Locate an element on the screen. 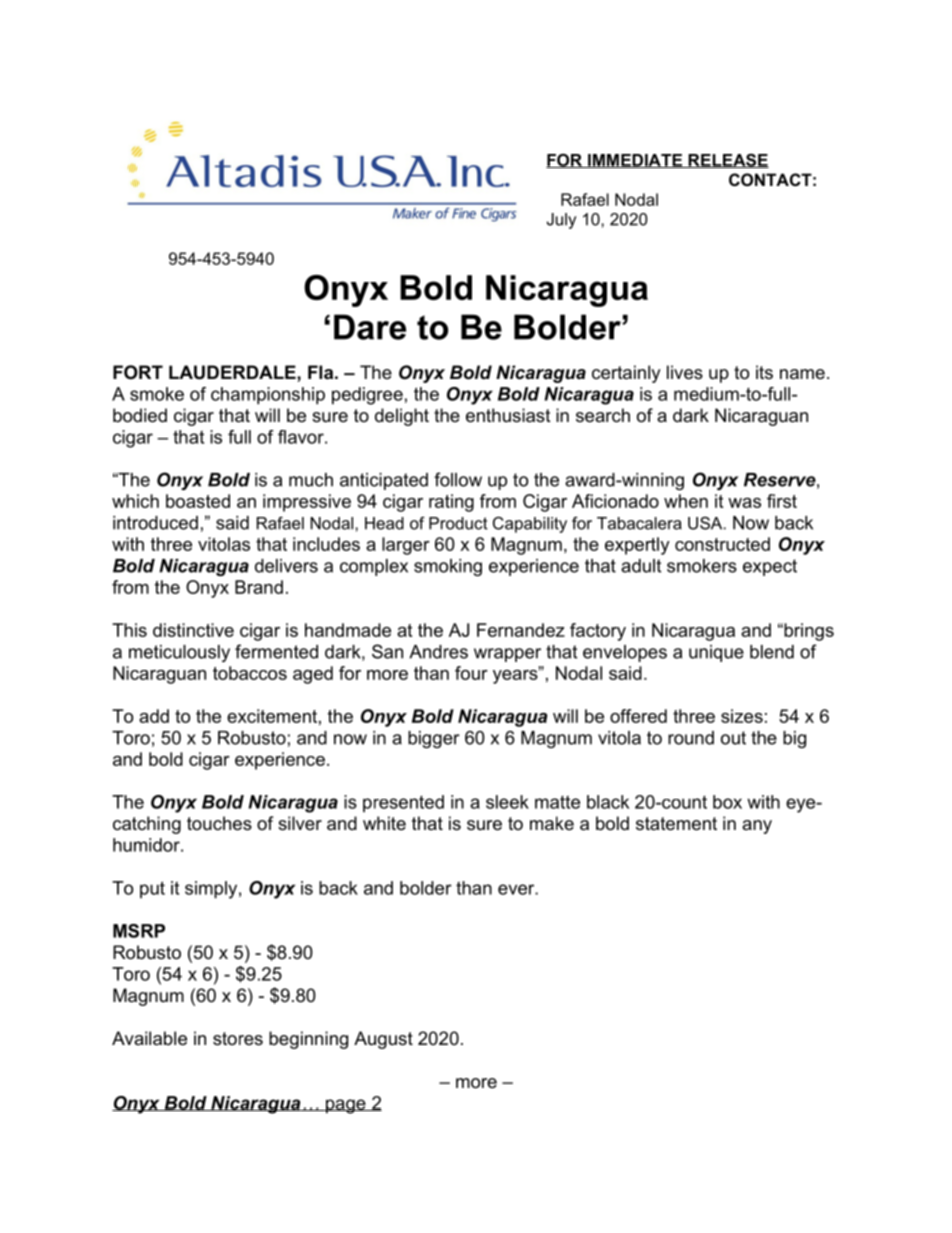 The width and height of the screenshot is (952, 1233). August is located at coordinates (383, 1040).
